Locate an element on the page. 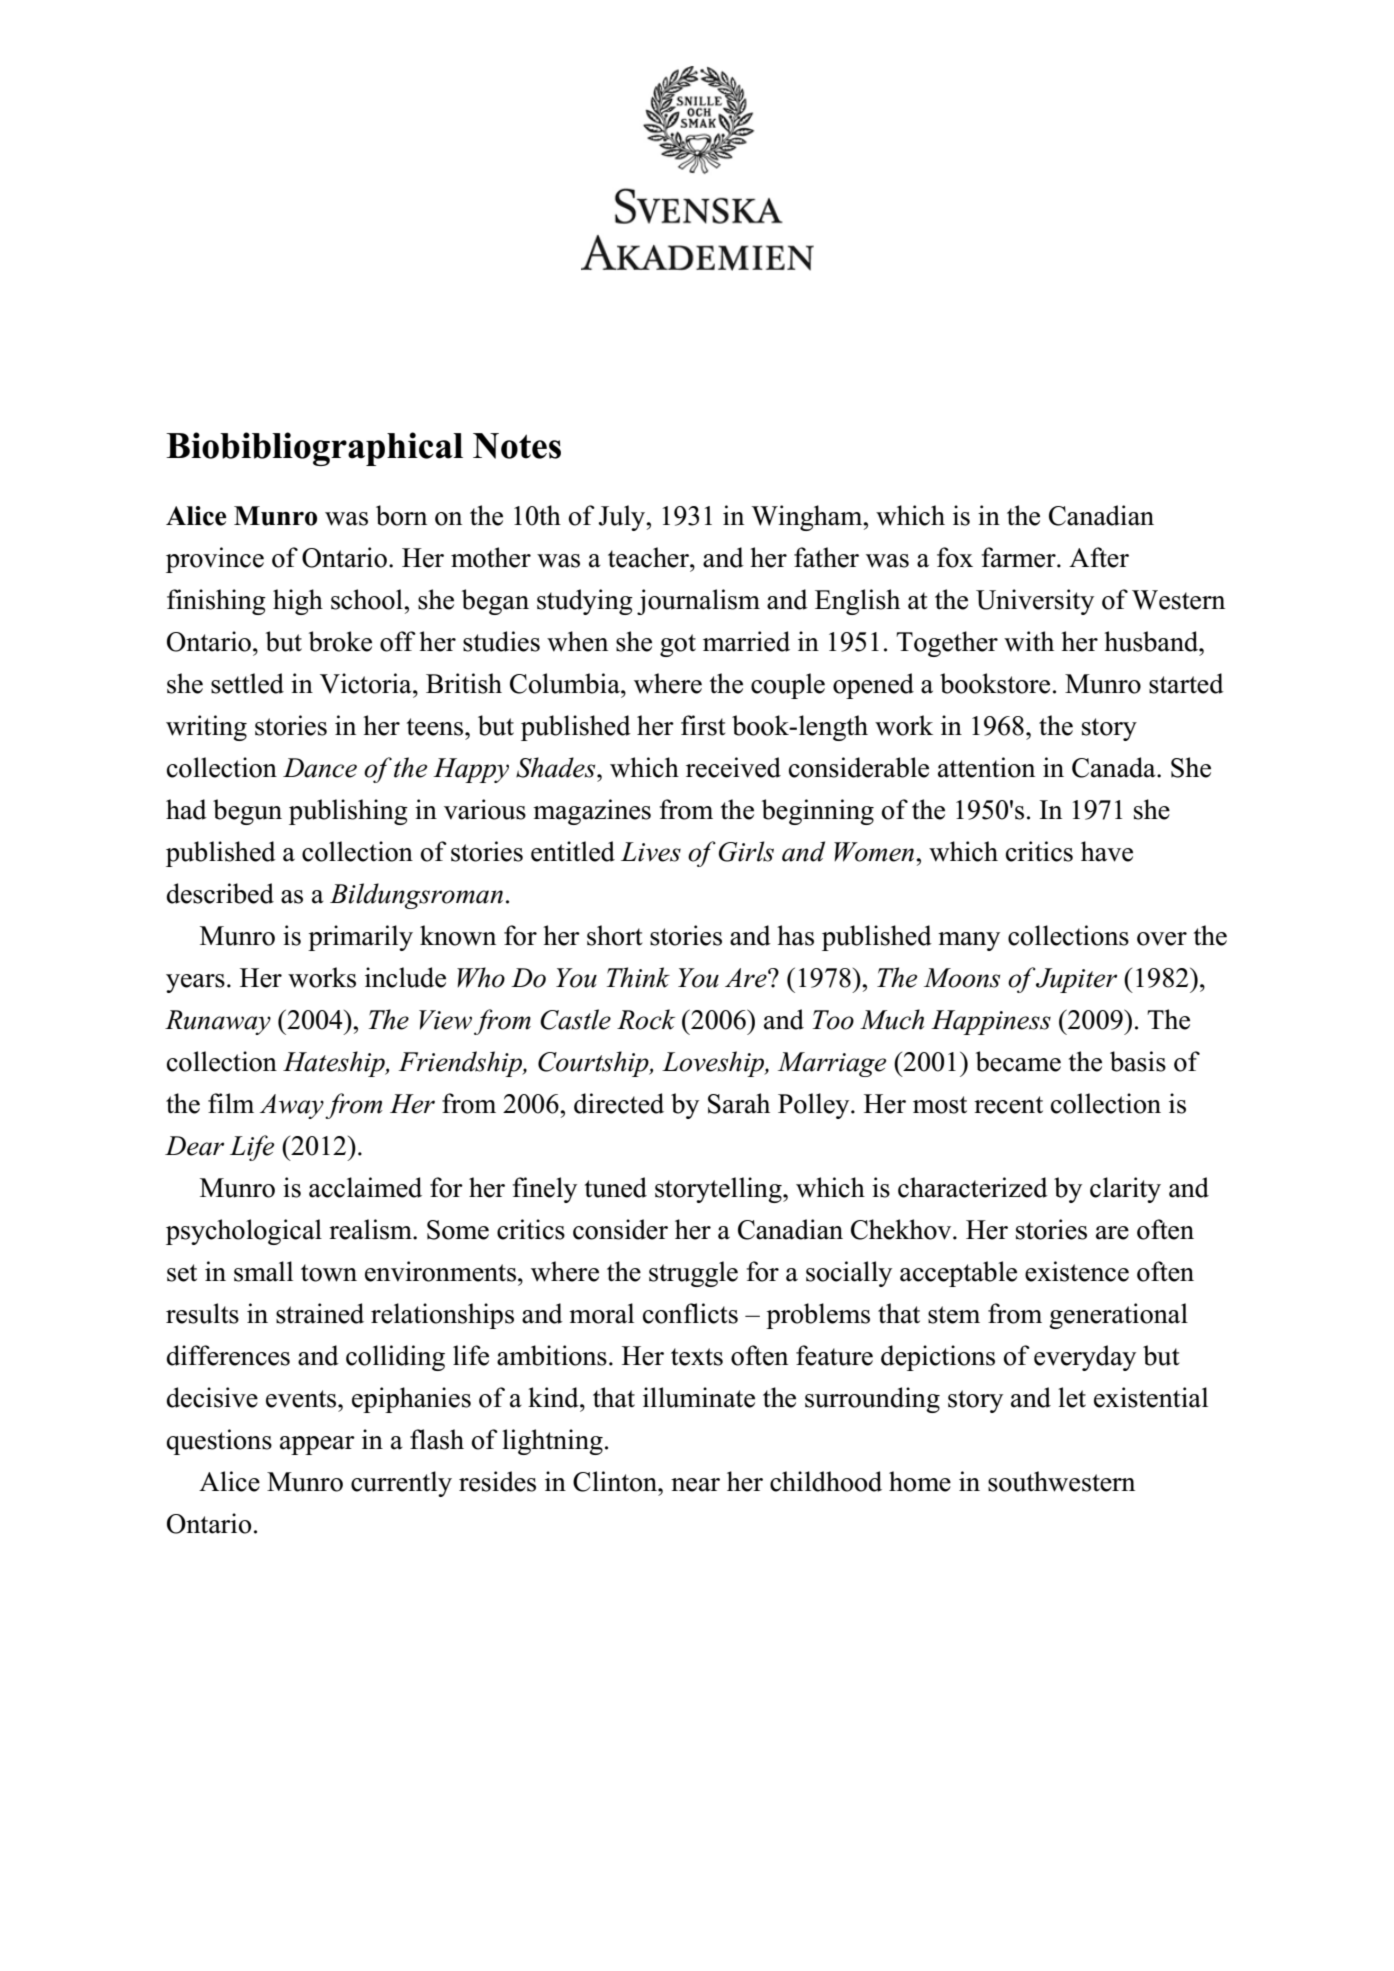 Image resolution: width=1394 pixels, height=1971 pixels. Canada is located at coordinates (1115, 767).
